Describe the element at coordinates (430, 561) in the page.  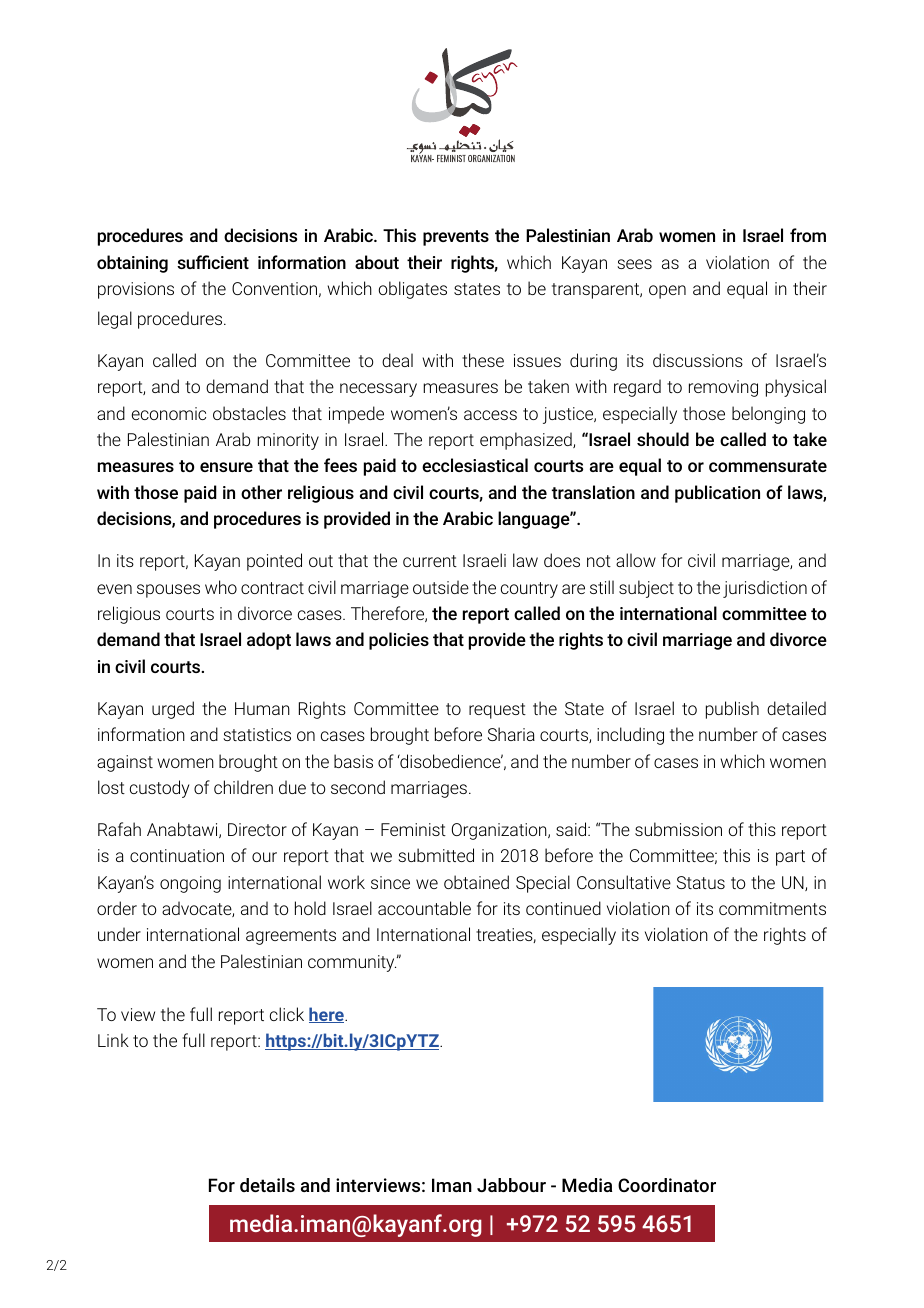
I see `current` at that location.
